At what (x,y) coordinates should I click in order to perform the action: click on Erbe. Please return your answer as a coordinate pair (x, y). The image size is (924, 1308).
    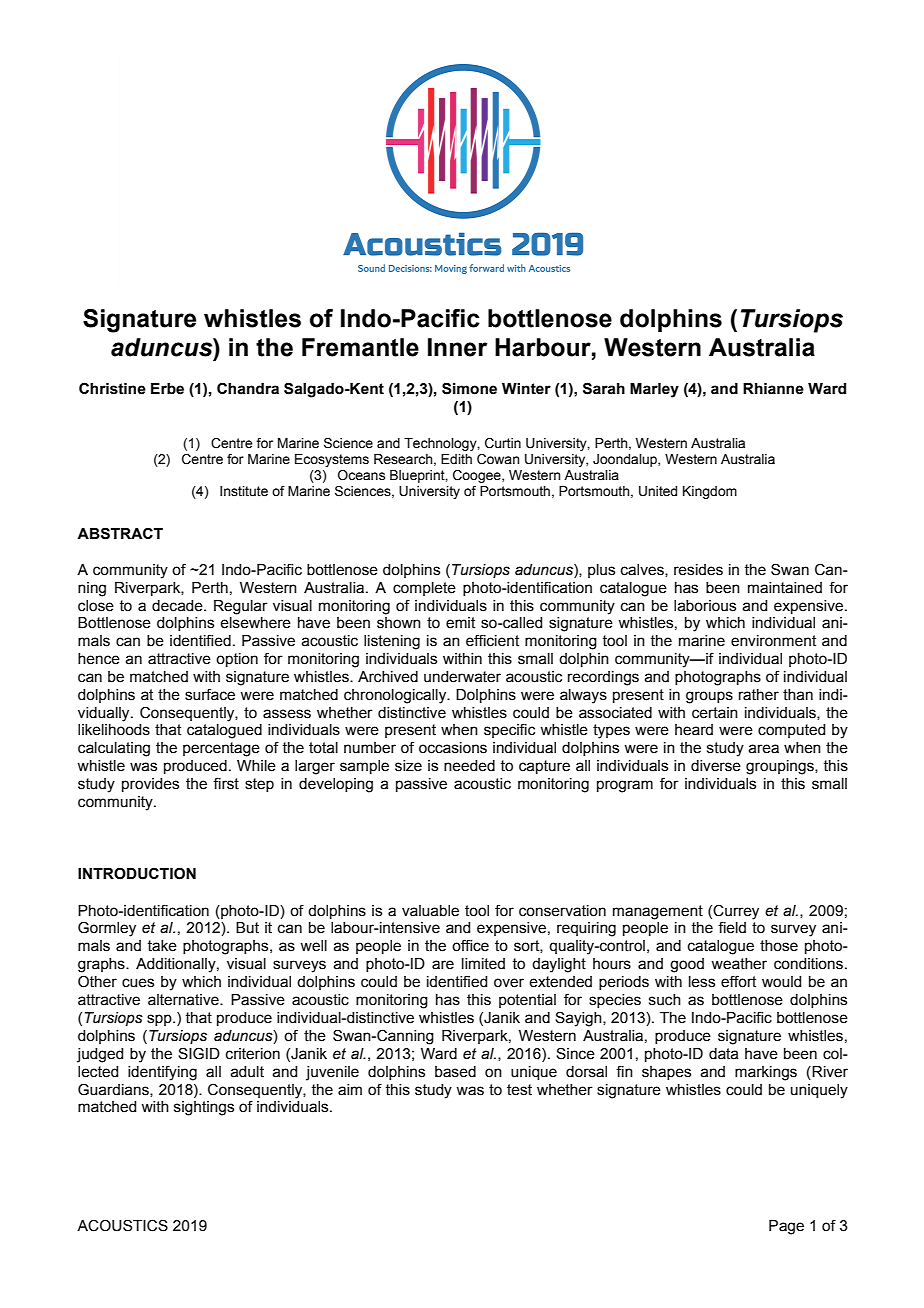
    Looking at the image, I should click on (167, 389).
